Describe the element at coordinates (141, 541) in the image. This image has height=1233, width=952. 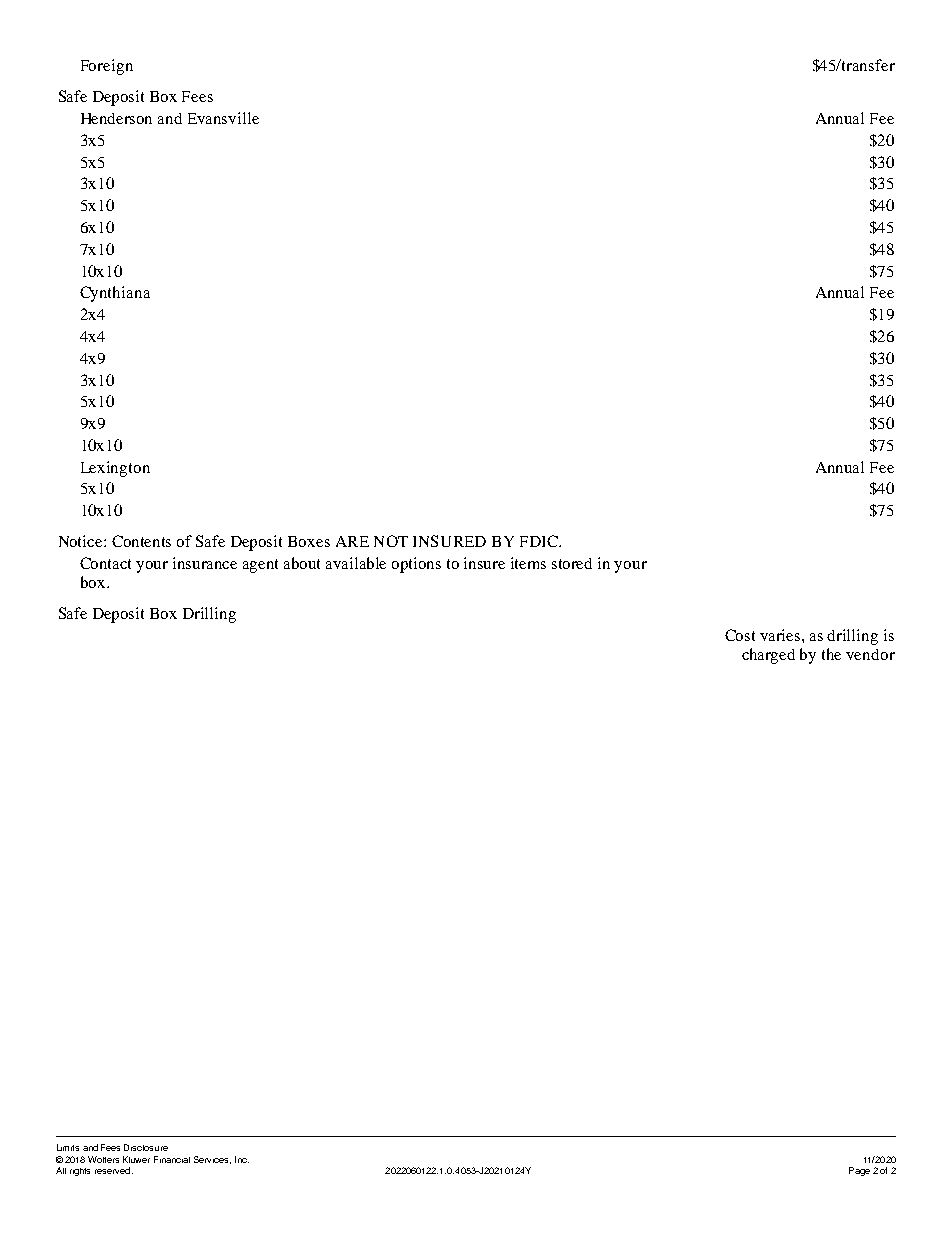
I see `Contents` at that location.
